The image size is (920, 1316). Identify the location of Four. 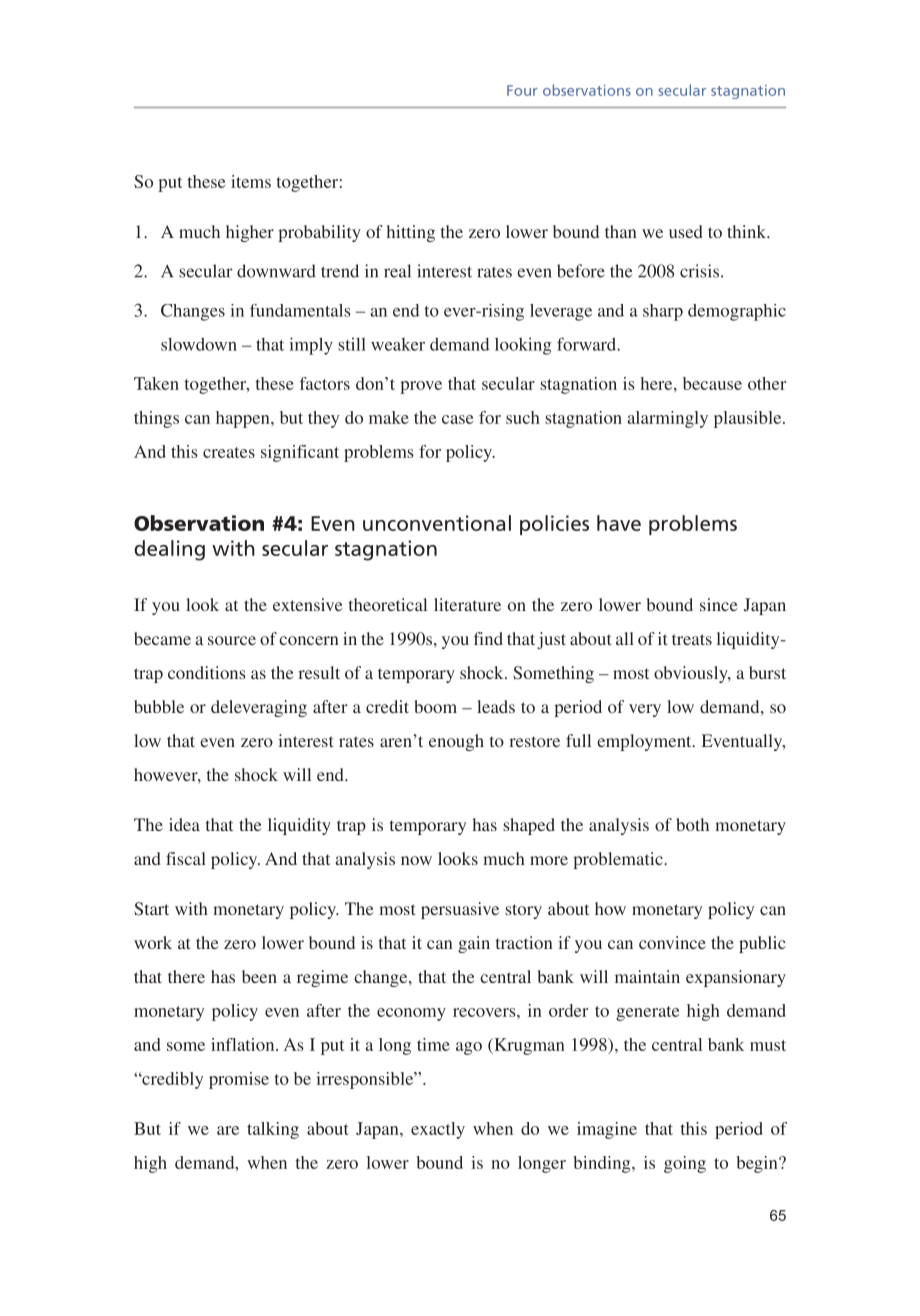
(522, 90).
